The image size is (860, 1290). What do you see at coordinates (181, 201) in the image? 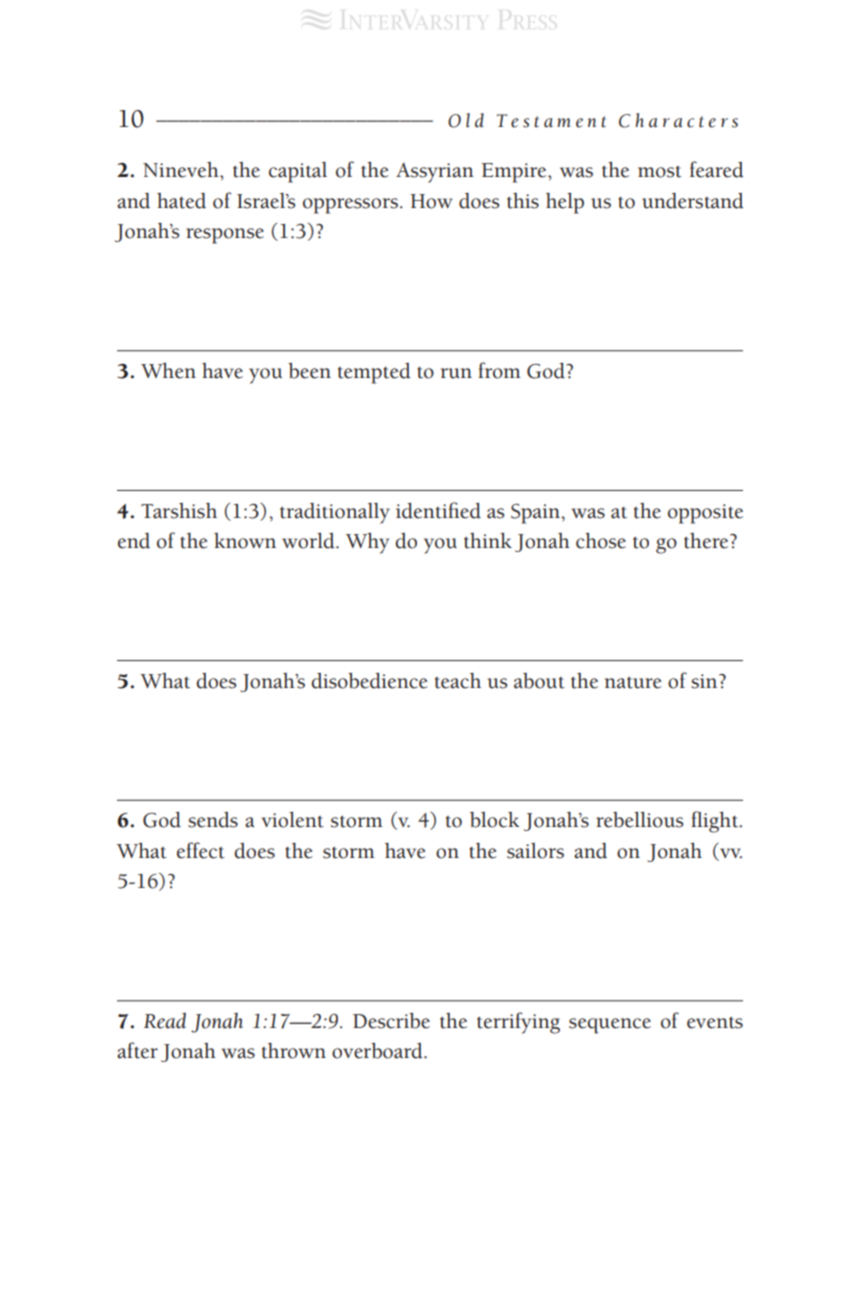
I see `hated` at bounding box center [181, 201].
